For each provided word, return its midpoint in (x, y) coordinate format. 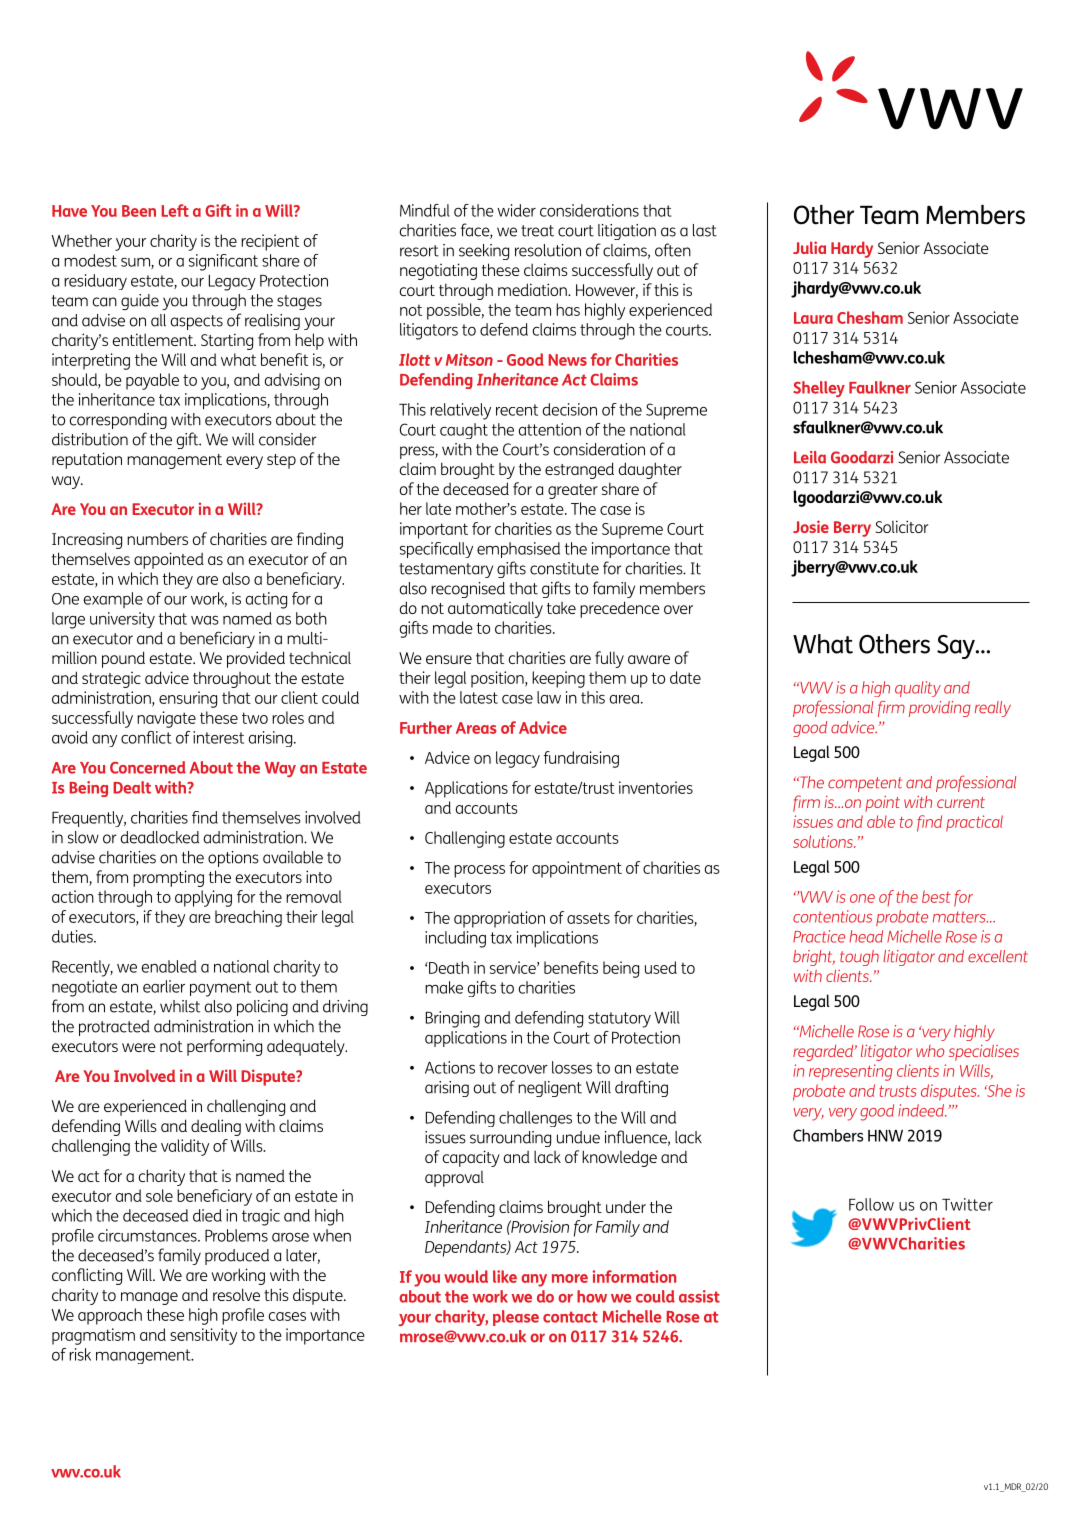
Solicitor (902, 526)
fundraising (581, 759)
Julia (809, 247)
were (139, 1047)
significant (223, 262)
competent (865, 784)
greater (573, 491)
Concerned (148, 767)
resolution (548, 250)
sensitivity (203, 1336)
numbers (157, 539)
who (930, 1051)
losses (572, 1067)
